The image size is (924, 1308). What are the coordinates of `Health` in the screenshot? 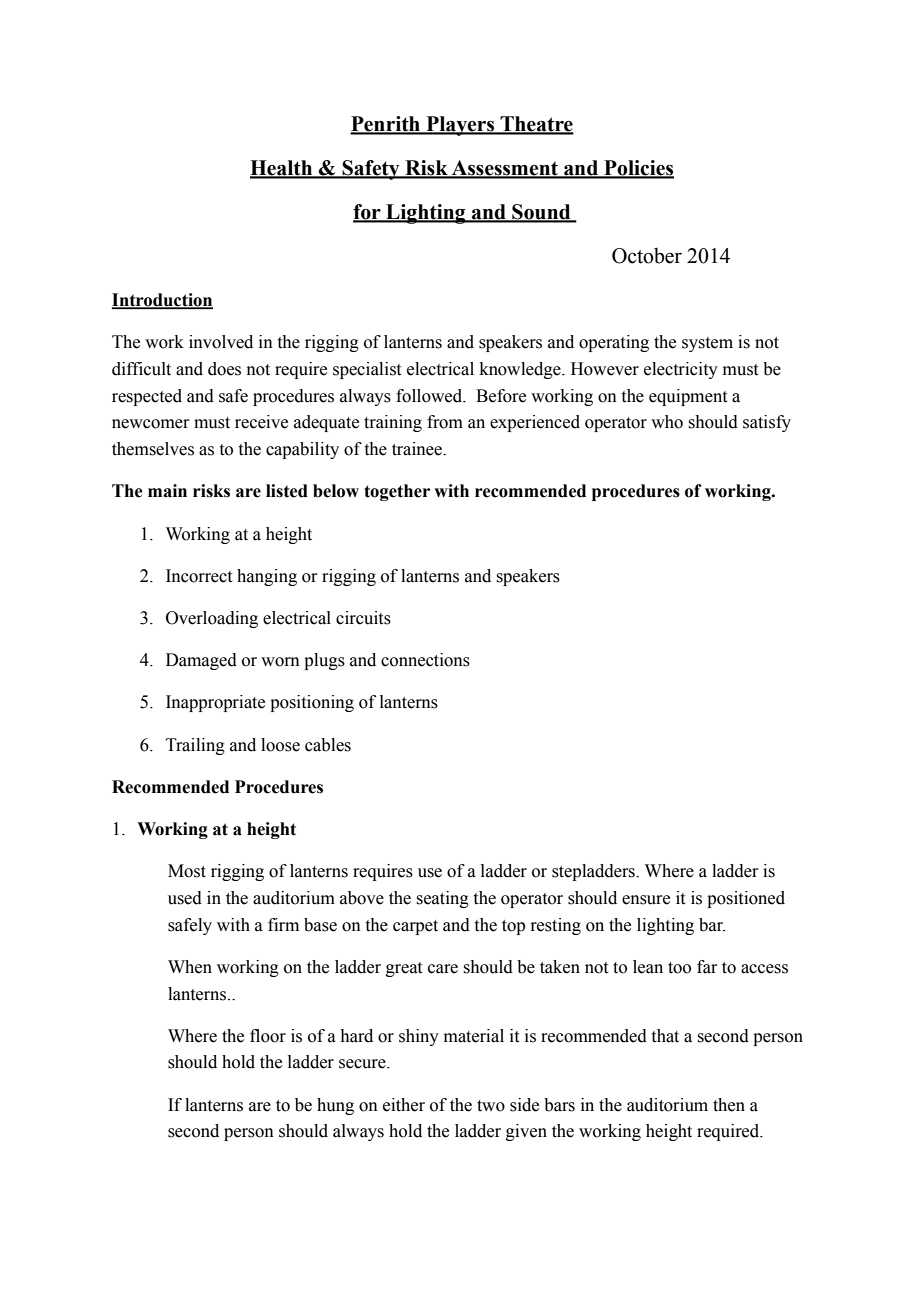 It's located at (282, 169).
